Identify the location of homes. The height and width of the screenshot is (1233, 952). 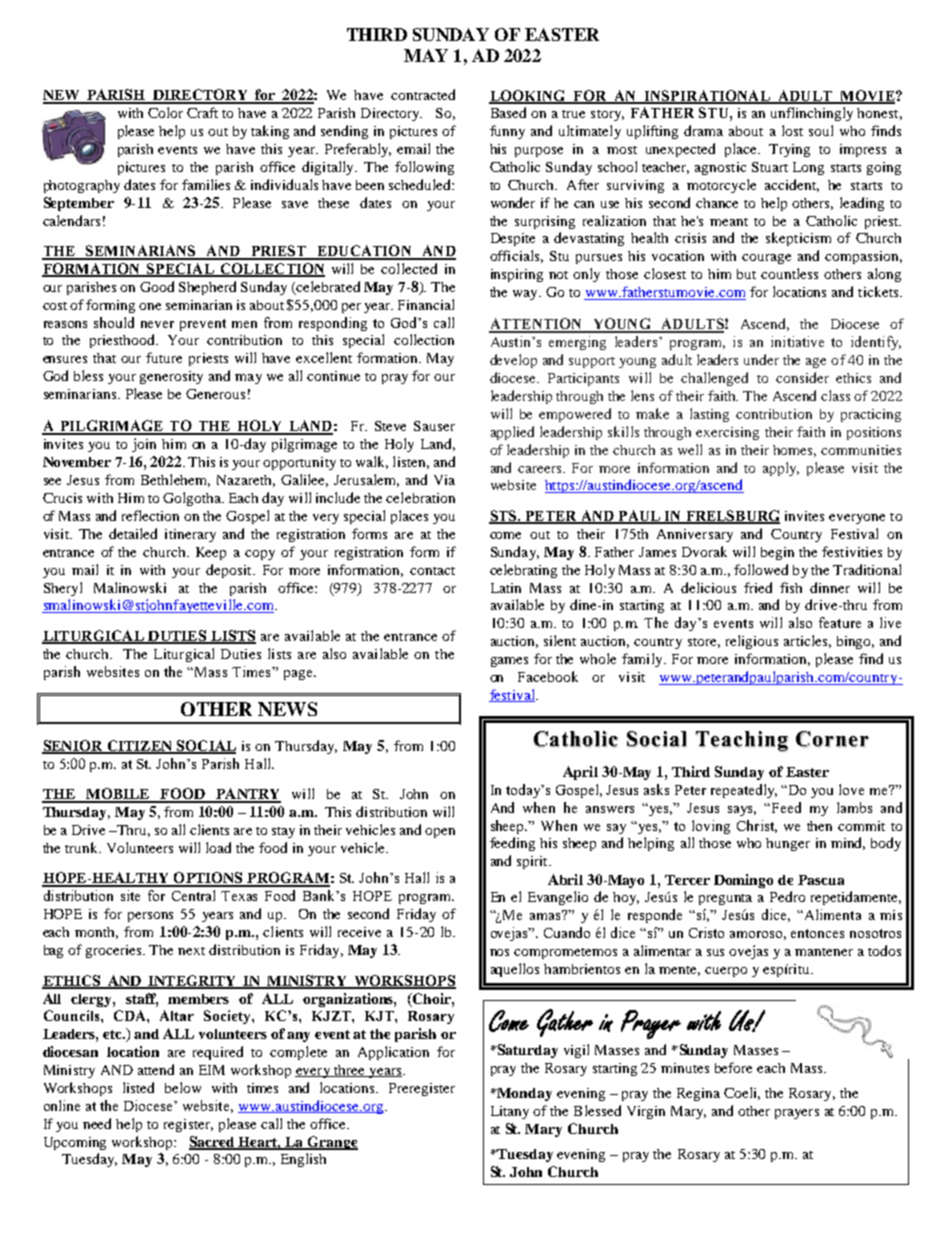
(794, 451).
